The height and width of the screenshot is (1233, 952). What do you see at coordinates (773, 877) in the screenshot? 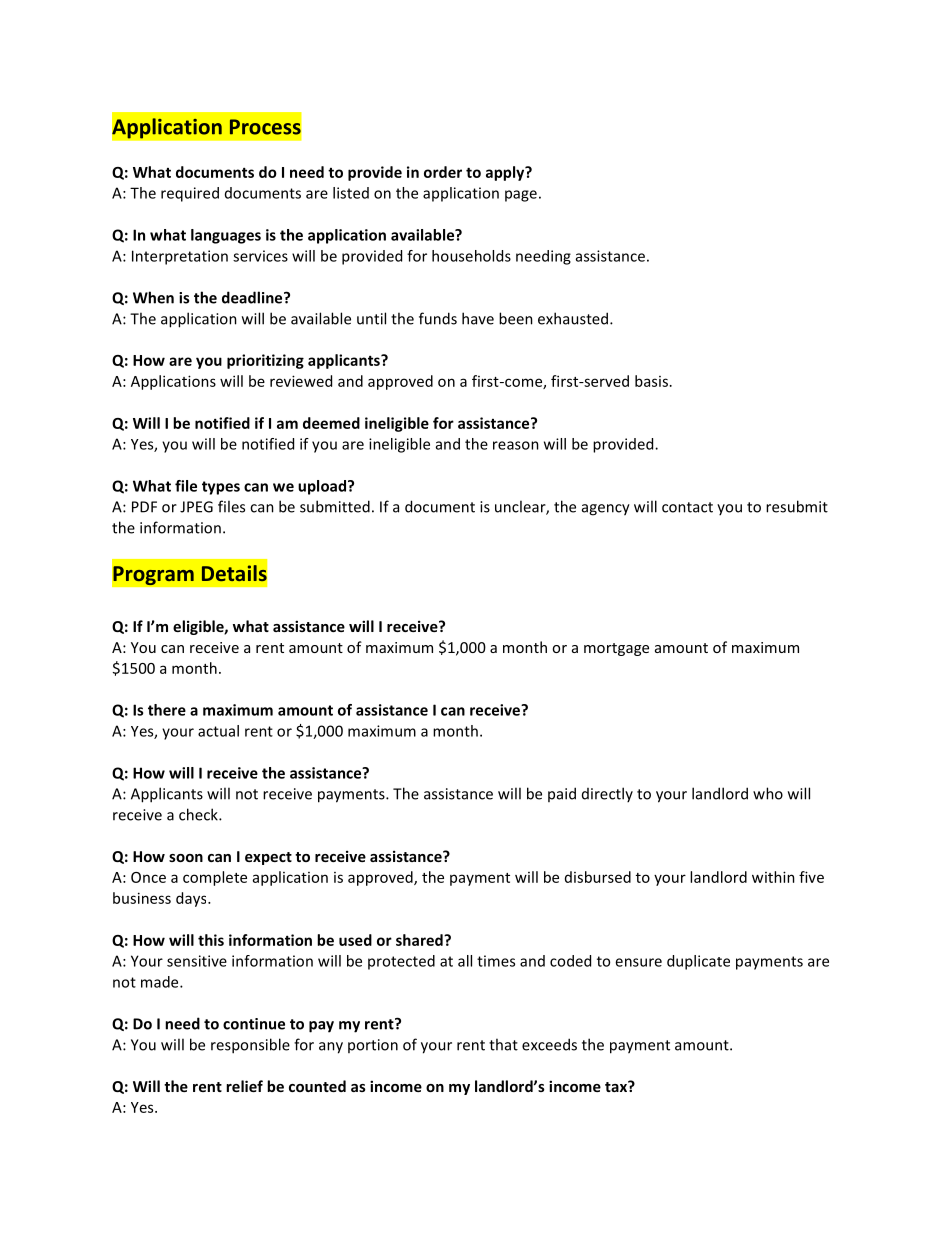
I see `within` at bounding box center [773, 877].
